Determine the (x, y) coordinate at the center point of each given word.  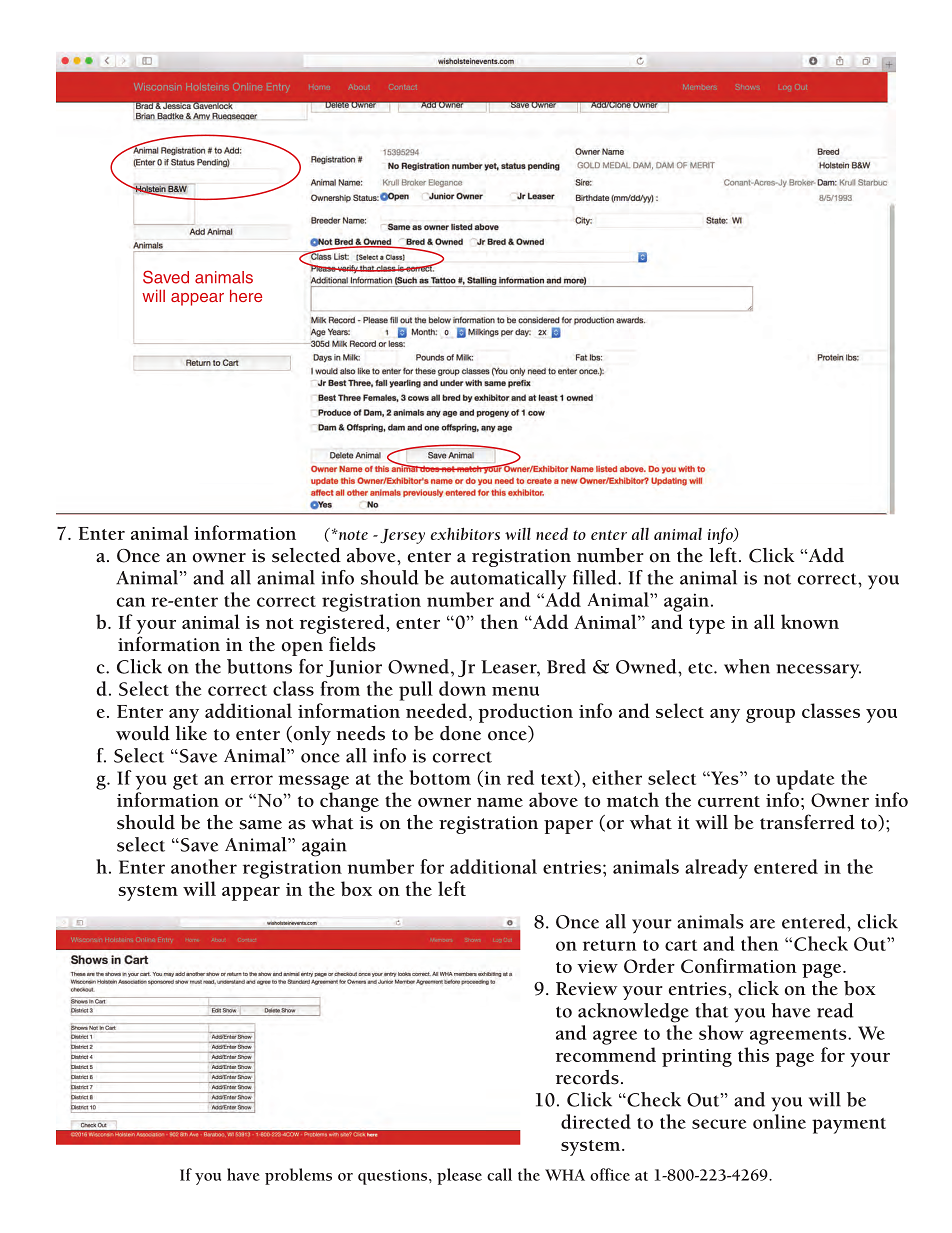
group (770, 716)
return (609, 945)
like (191, 733)
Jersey (402, 536)
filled (596, 577)
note (352, 535)
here (246, 295)
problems (298, 1176)
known (810, 621)
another (204, 866)
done (460, 733)
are (762, 924)
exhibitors (465, 533)
